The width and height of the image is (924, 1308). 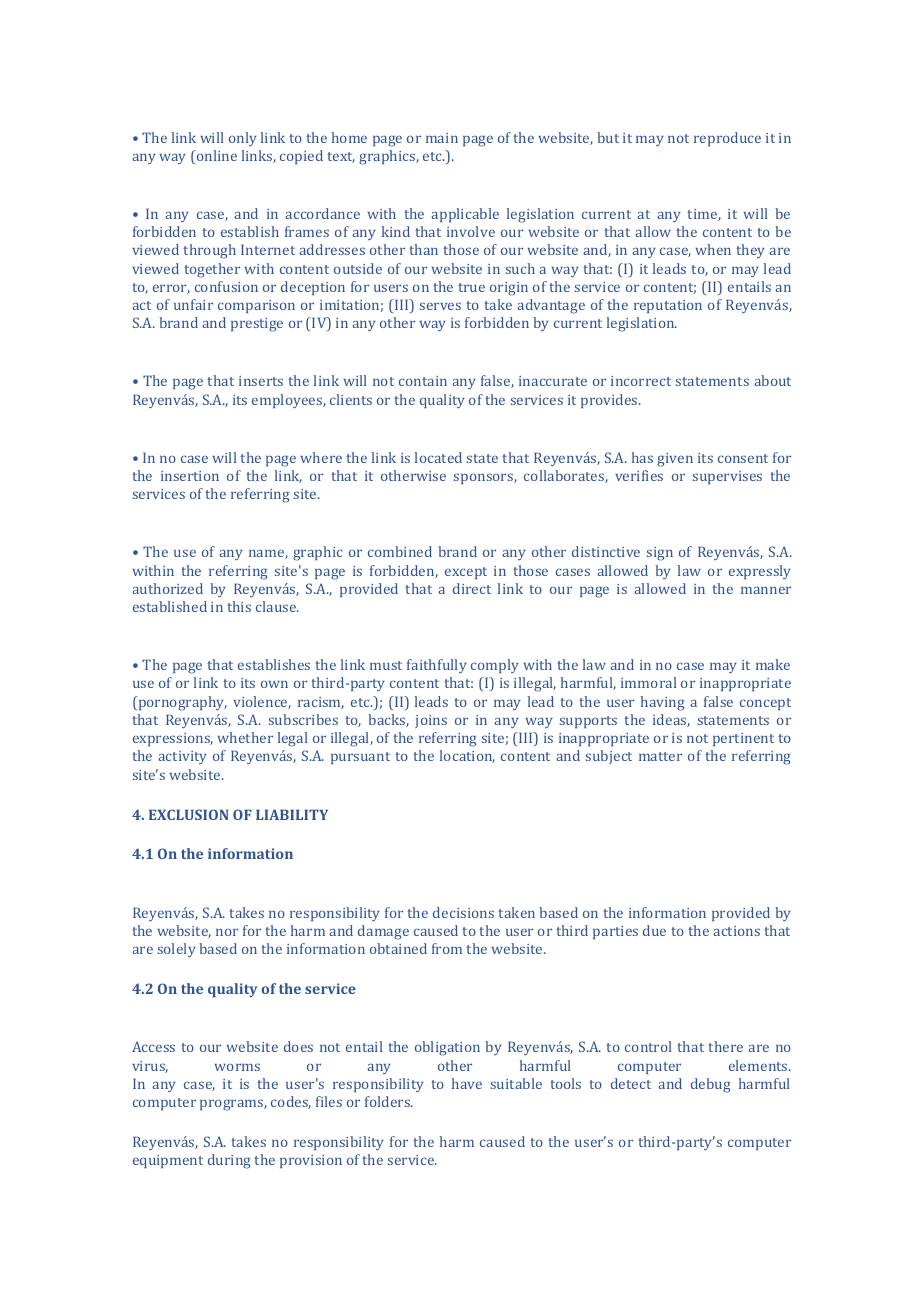 What do you see at coordinates (648, 682) in the image?
I see `immoral` at bounding box center [648, 682].
